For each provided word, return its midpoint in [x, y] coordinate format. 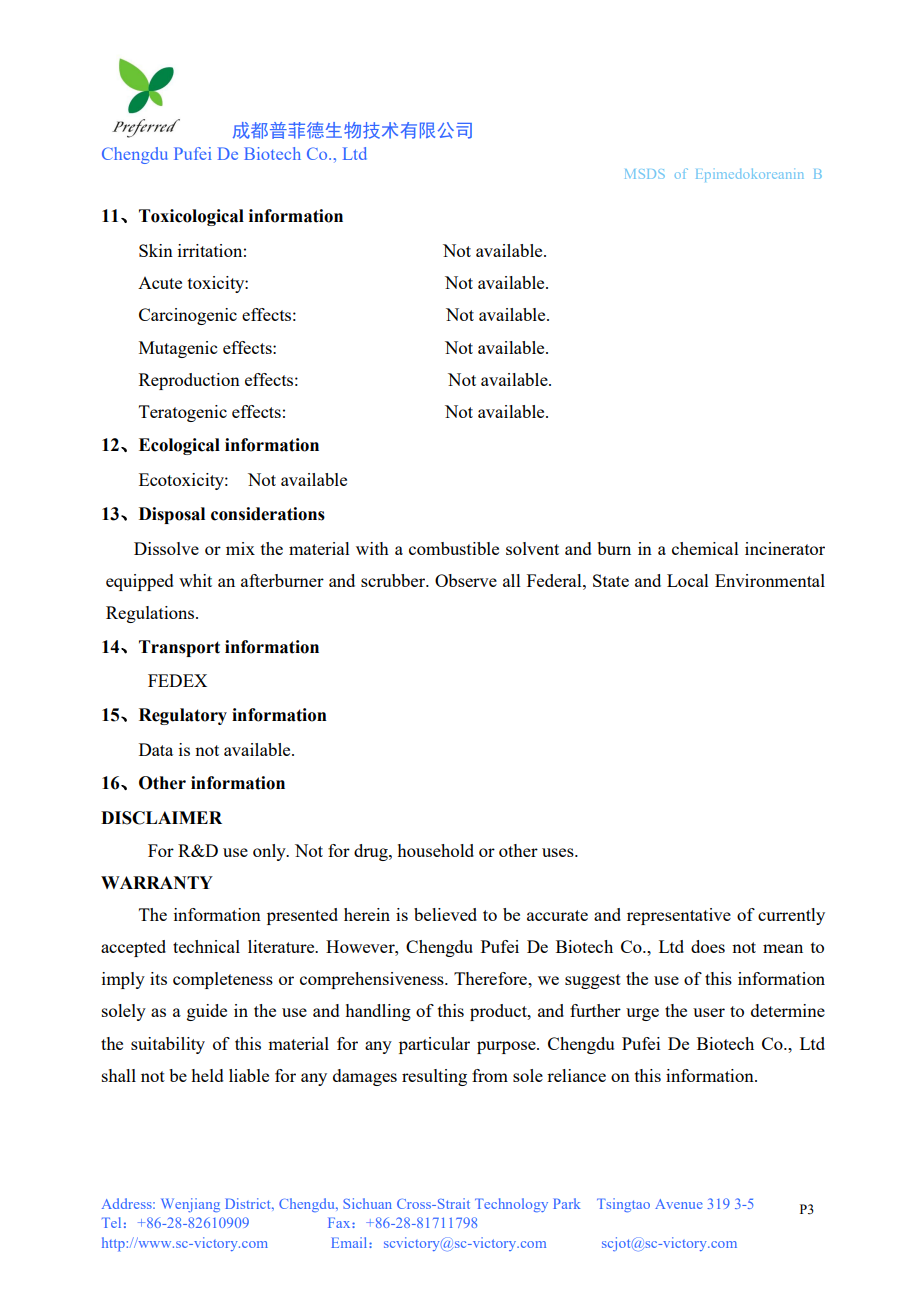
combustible [454, 548]
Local [688, 580]
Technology [511, 1205]
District [249, 1203]
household [435, 850]
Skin [156, 250]
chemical [705, 548]
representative [679, 916]
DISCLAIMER [161, 818]
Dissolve [166, 548]
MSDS [645, 174]
